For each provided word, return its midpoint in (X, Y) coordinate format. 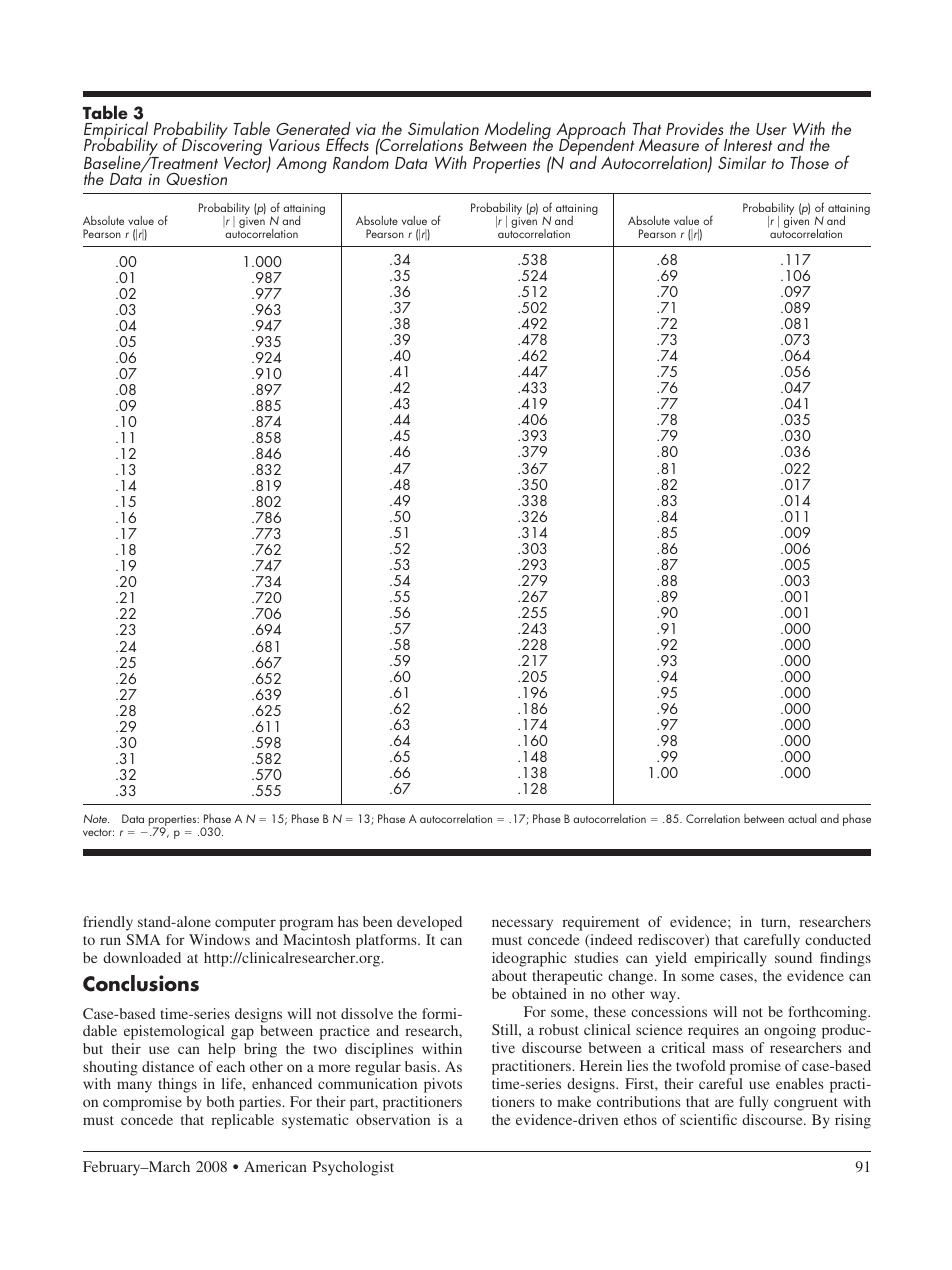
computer (245, 924)
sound (793, 957)
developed (429, 923)
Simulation (443, 128)
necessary (522, 925)
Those (809, 162)
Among (301, 165)
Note (96, 818)
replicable (242, 1121)
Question (196, 179)
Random (361, 161)
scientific (708, 1119)
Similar (742, 162)
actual (802, 818)
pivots (443, 1085)
